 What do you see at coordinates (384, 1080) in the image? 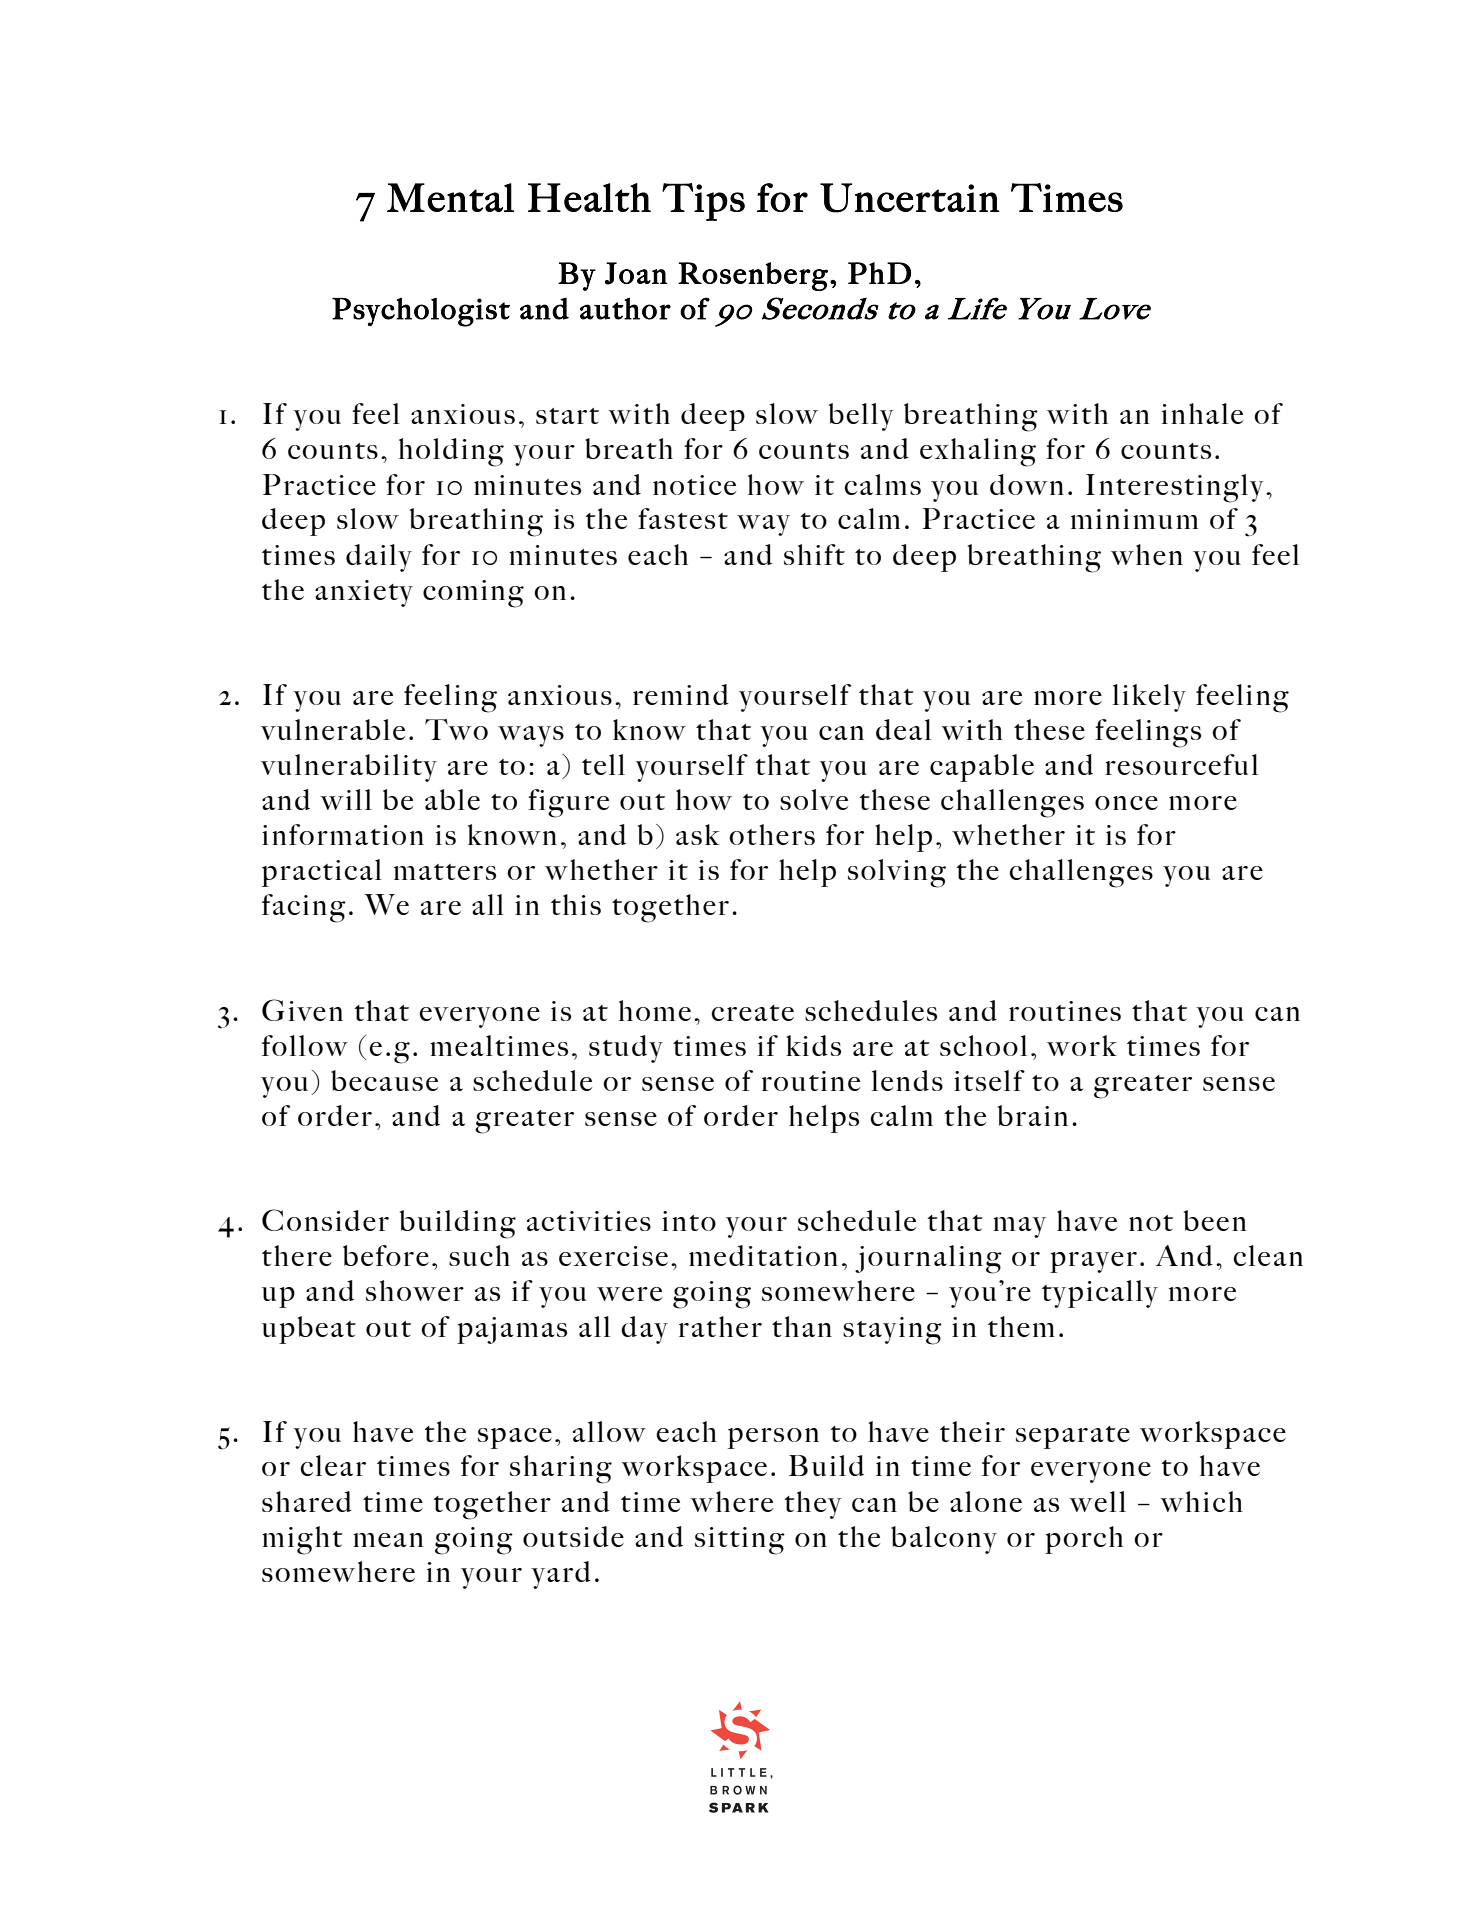
I see `because` at bounding box center [384, 1080].
